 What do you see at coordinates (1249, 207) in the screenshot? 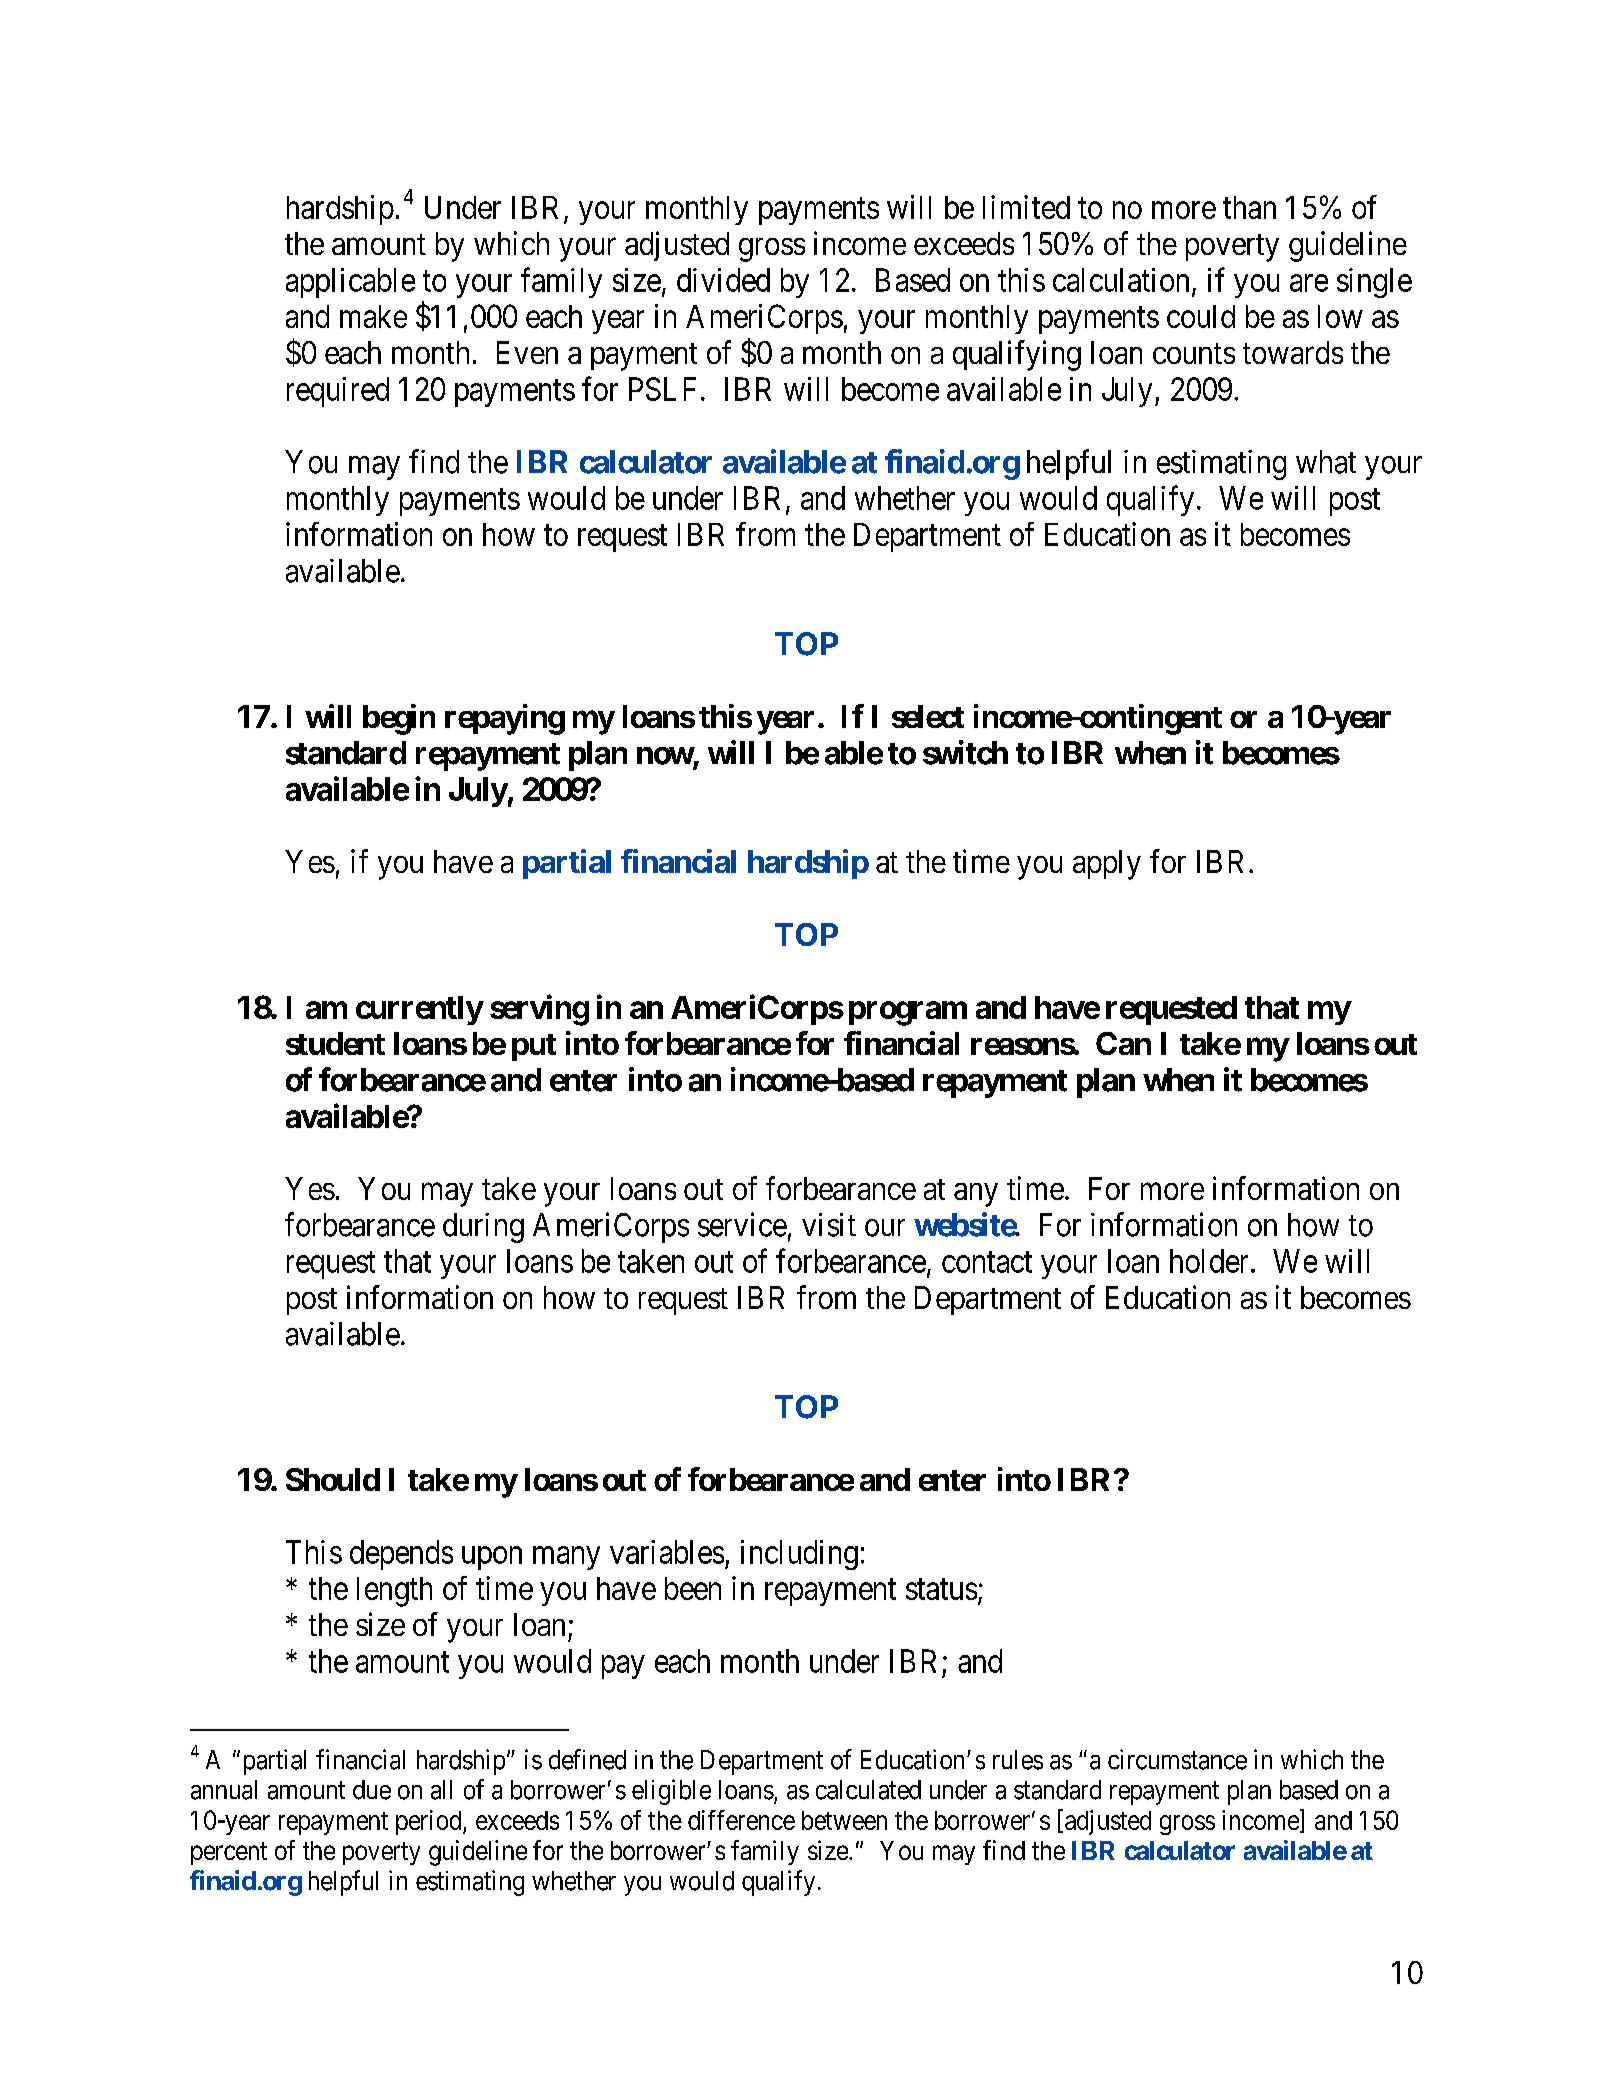
I see `than` at bounding box center [1249, 207].
